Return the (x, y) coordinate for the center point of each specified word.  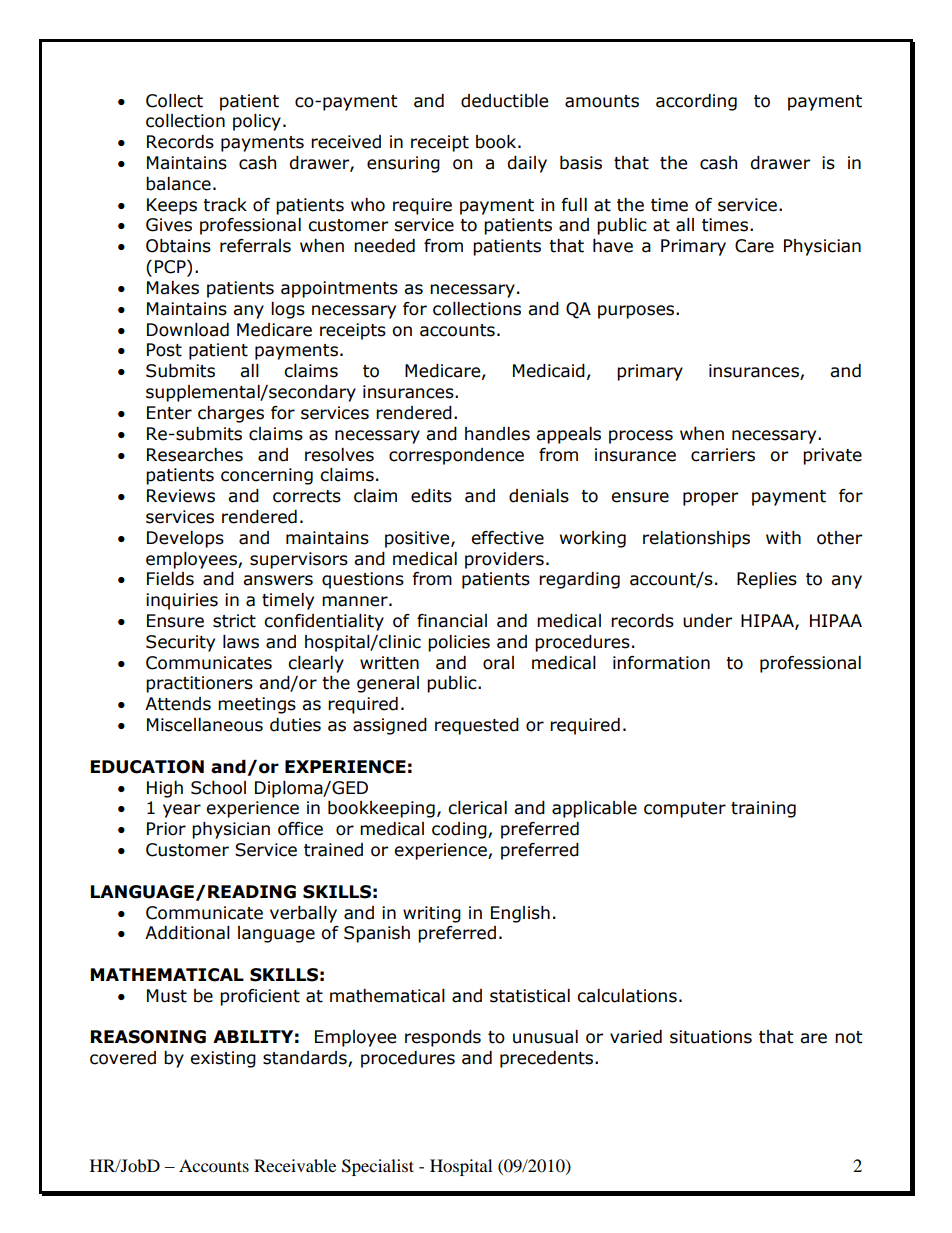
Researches (195, 455)
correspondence (456, 456)
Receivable (295, 1165)
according (696, 102)
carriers (723, 455)
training (763, 809)
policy (257, 122)
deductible (504, 101)
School (218, 788)
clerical (477, 808)
